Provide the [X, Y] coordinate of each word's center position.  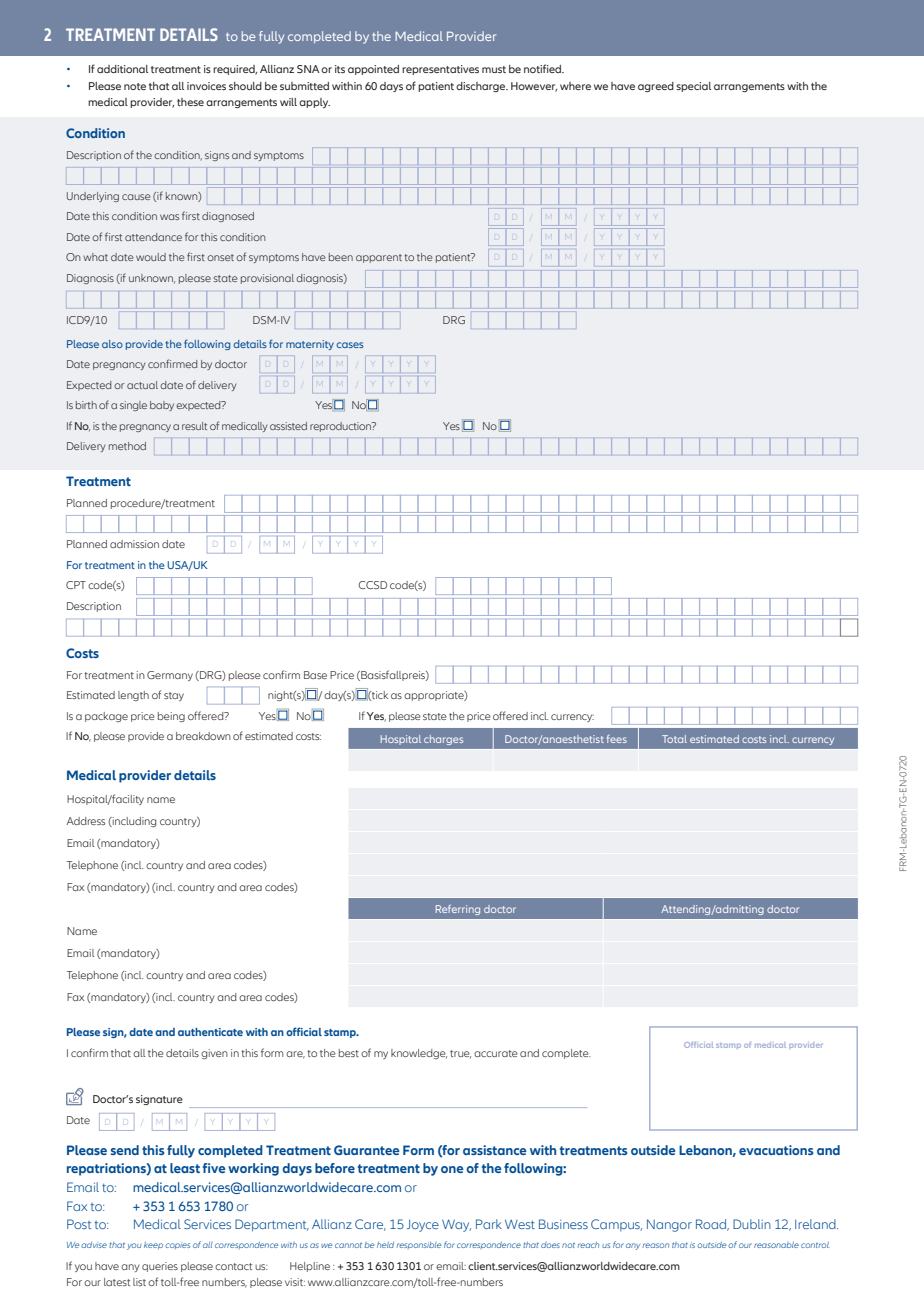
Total [674, 739]
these [190, 102]
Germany [170, 676]
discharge [482, 87]
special [693, 87]
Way [456, 1225]
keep [153, 1246]
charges [443, 740]
